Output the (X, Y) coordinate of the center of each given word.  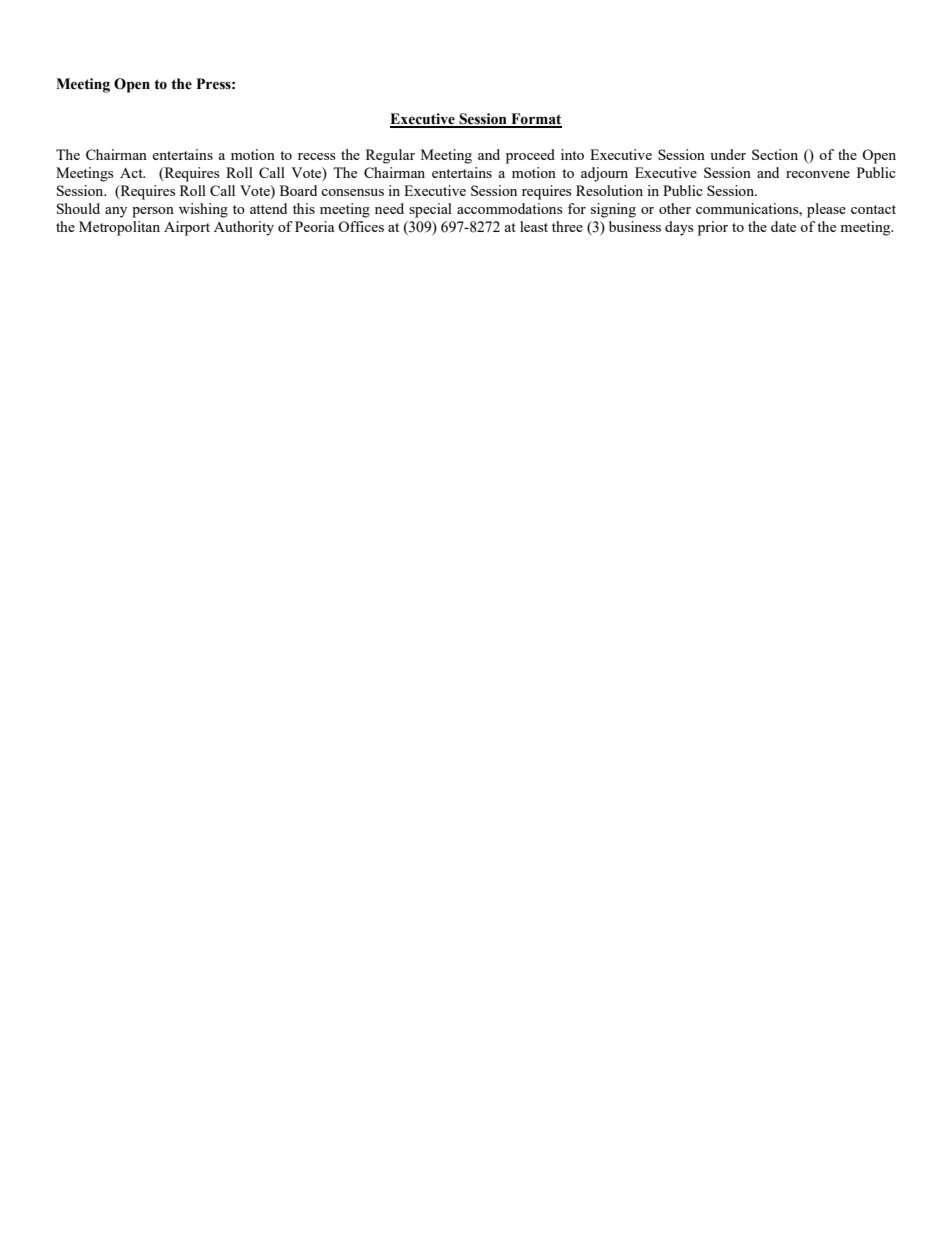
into (572, 154)
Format (535, 120)
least (534, 226)
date (783, 226)
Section (775, 154)
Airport (187, 228)
